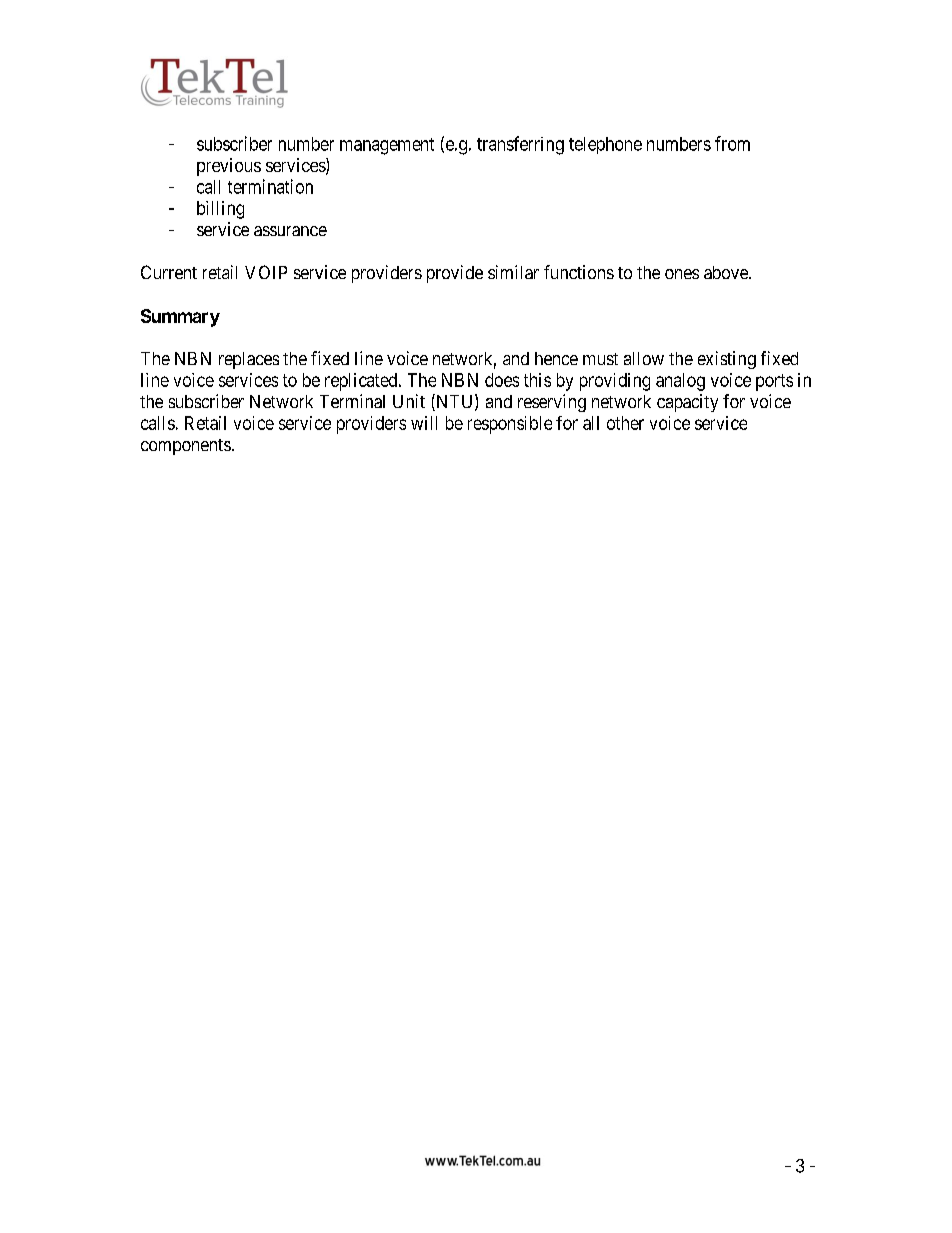 This screenshot has width=952, height=1233. What do you see at coordinates (186, 447) in the screenshot?
I see `components` at bounding box center [186, 447].
